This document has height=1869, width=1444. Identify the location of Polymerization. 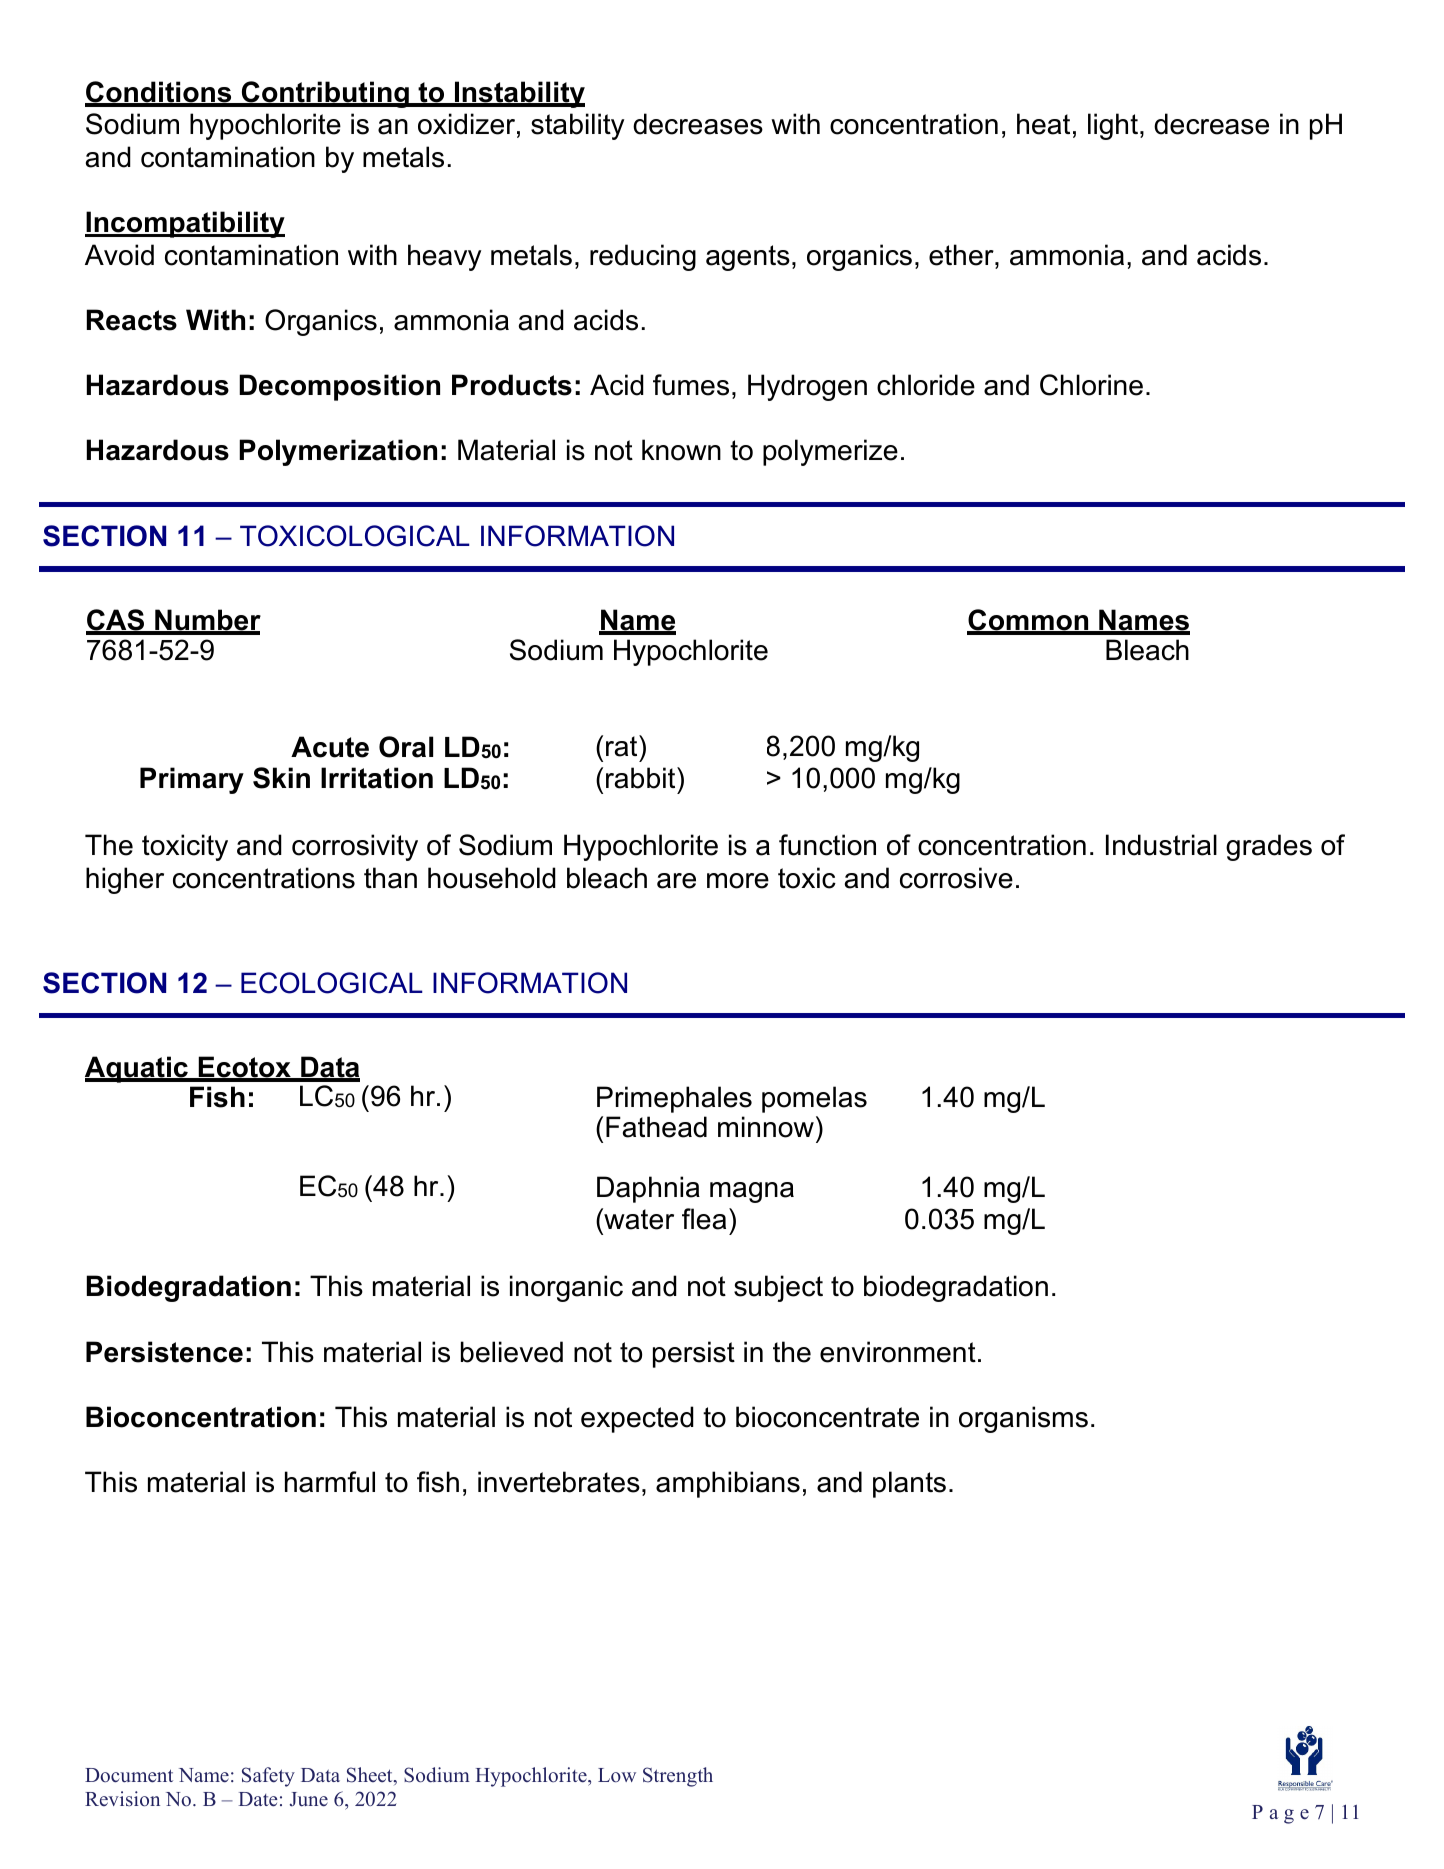
(338, 452).
